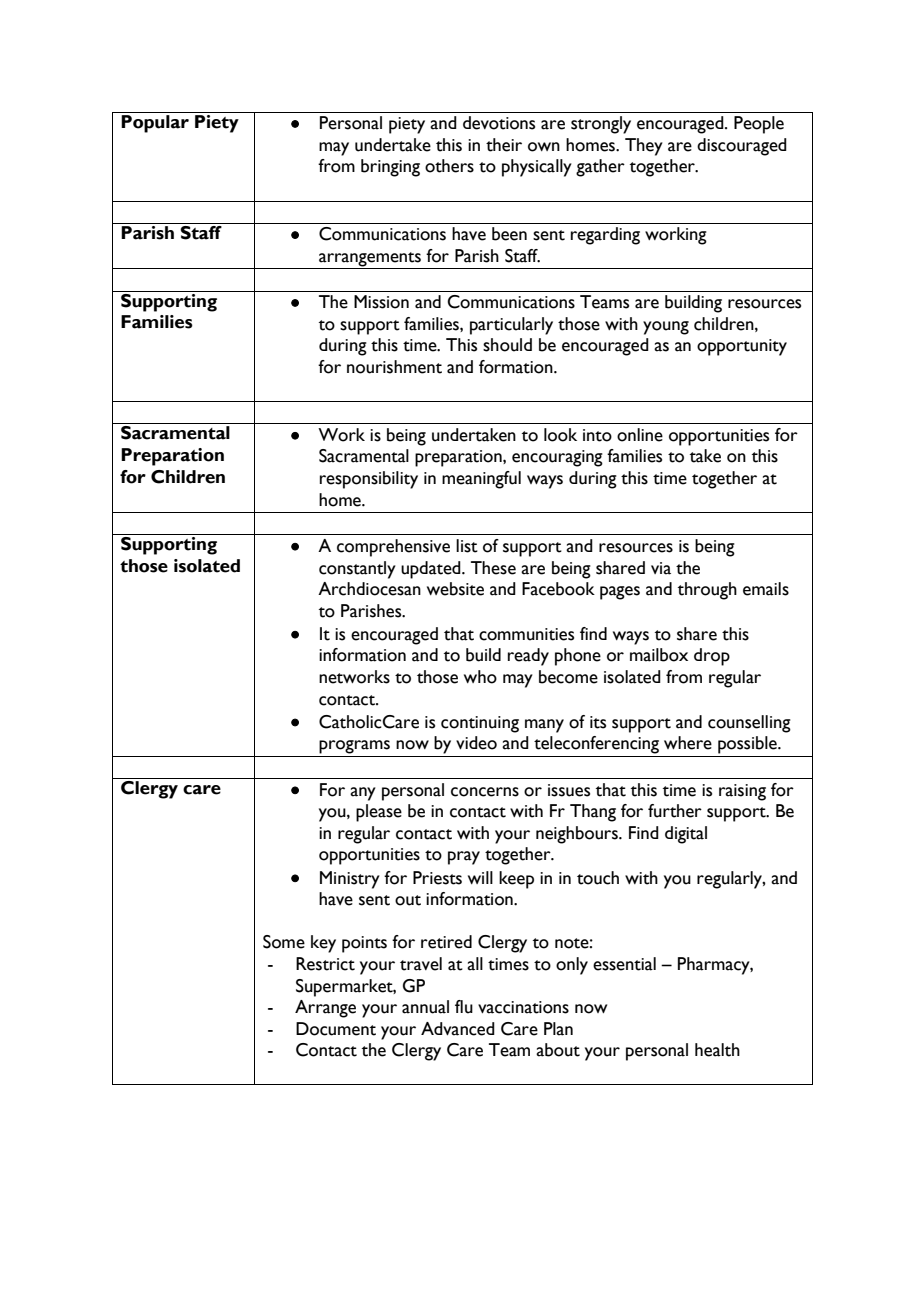 The width and height of the screenshot is (924, 1308). Describe the element at coordinates (707, 591) in the screenshot. I see `through` at that location.
